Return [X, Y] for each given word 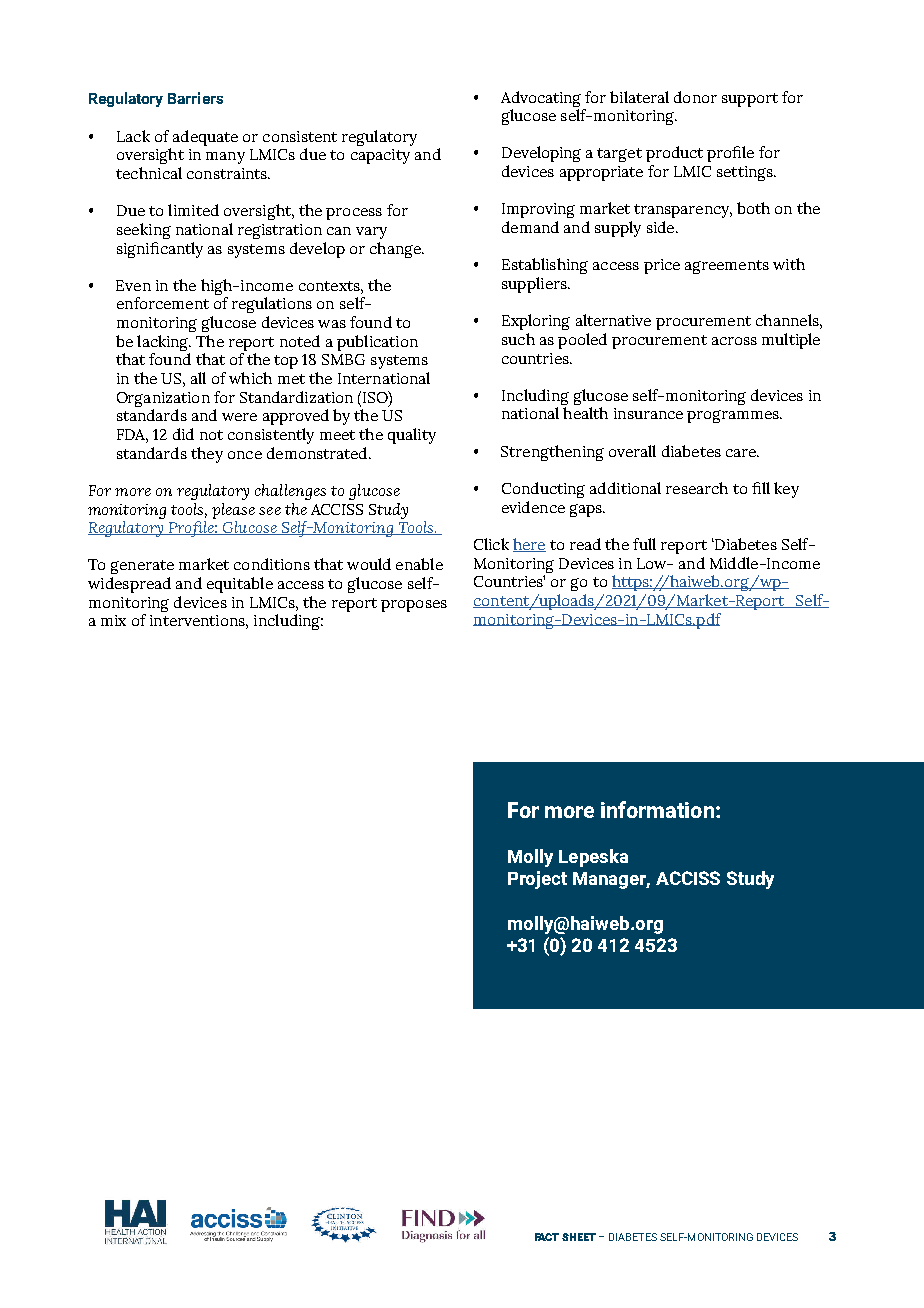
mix [113, 620]
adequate [205, 138]
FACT [547, 1237]
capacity [380, 156]
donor [695, 97]
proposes [414, 606]
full [644, 544]
